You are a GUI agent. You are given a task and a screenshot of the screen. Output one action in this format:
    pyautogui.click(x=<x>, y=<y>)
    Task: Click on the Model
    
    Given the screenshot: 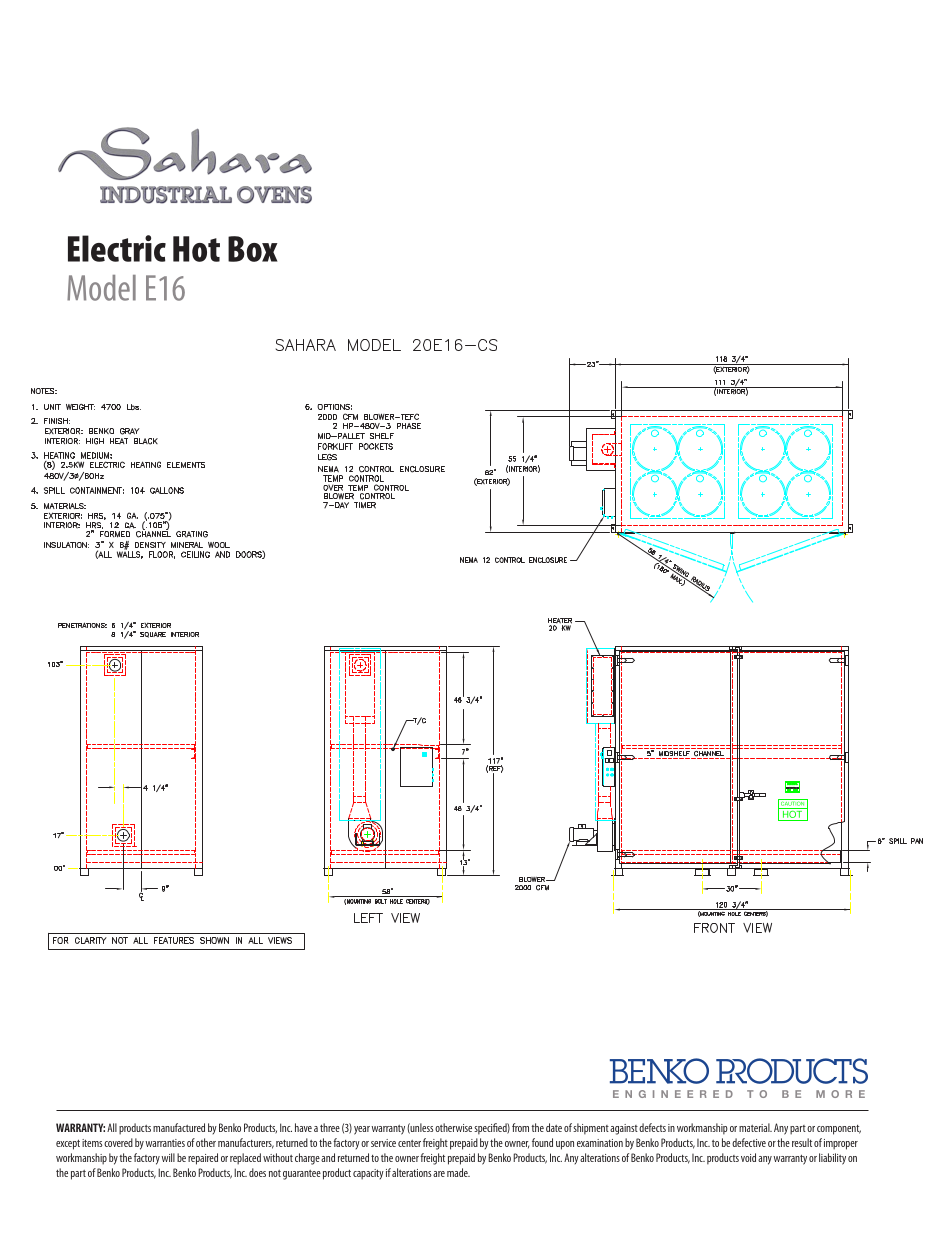 What is the action you would take?
    pyautogui.click(x=101, y=288)
